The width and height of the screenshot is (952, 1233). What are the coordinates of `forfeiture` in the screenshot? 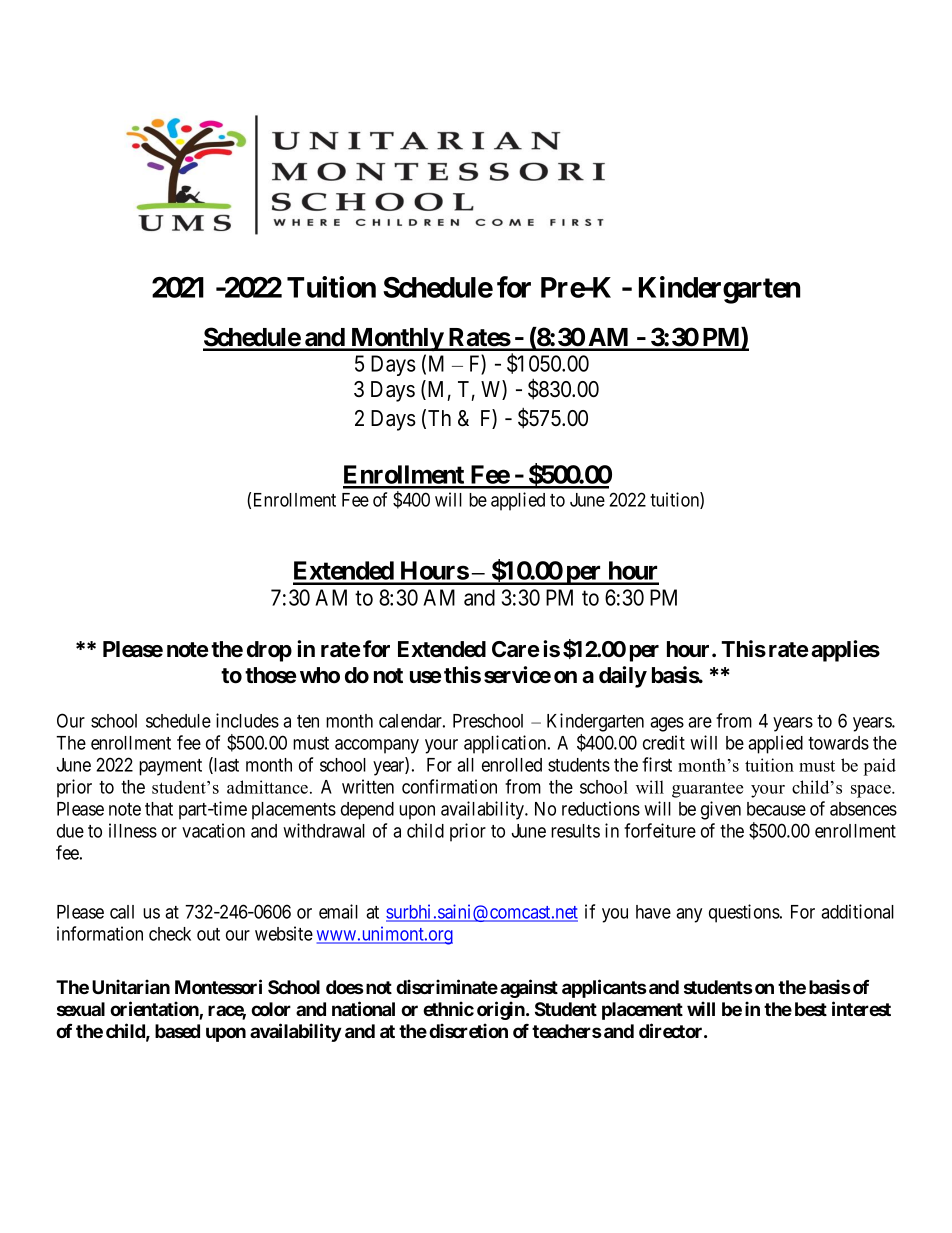 It's located at (660, 830).
